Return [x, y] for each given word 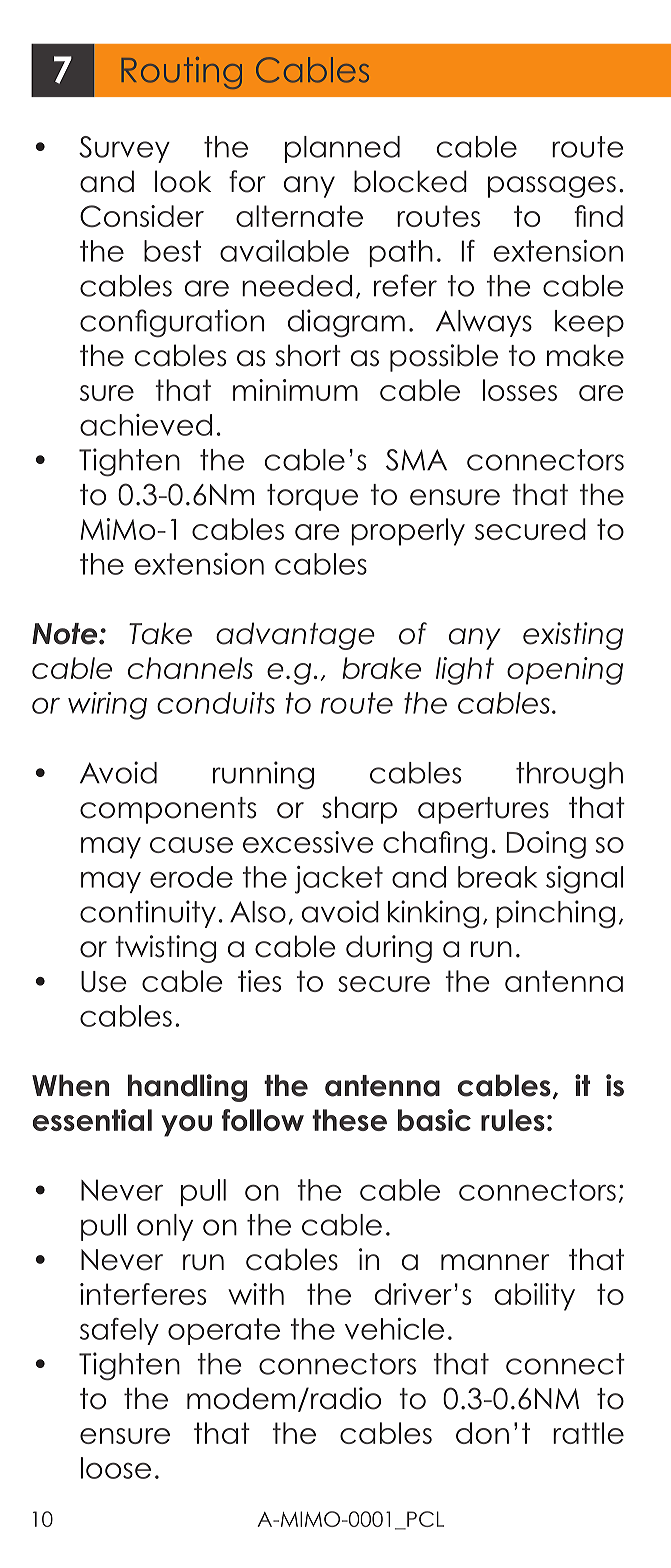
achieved [146, 425]
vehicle [394, 1329]
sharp [359, 810]
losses [520, 390]
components [168, 810]
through [569, 776]
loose [116, 1468]
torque [312, 497]
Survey [124, 149]
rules [513, 1120]
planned [342, 149]
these [349, 1120]
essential [92, 1120]
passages [552, 187]
